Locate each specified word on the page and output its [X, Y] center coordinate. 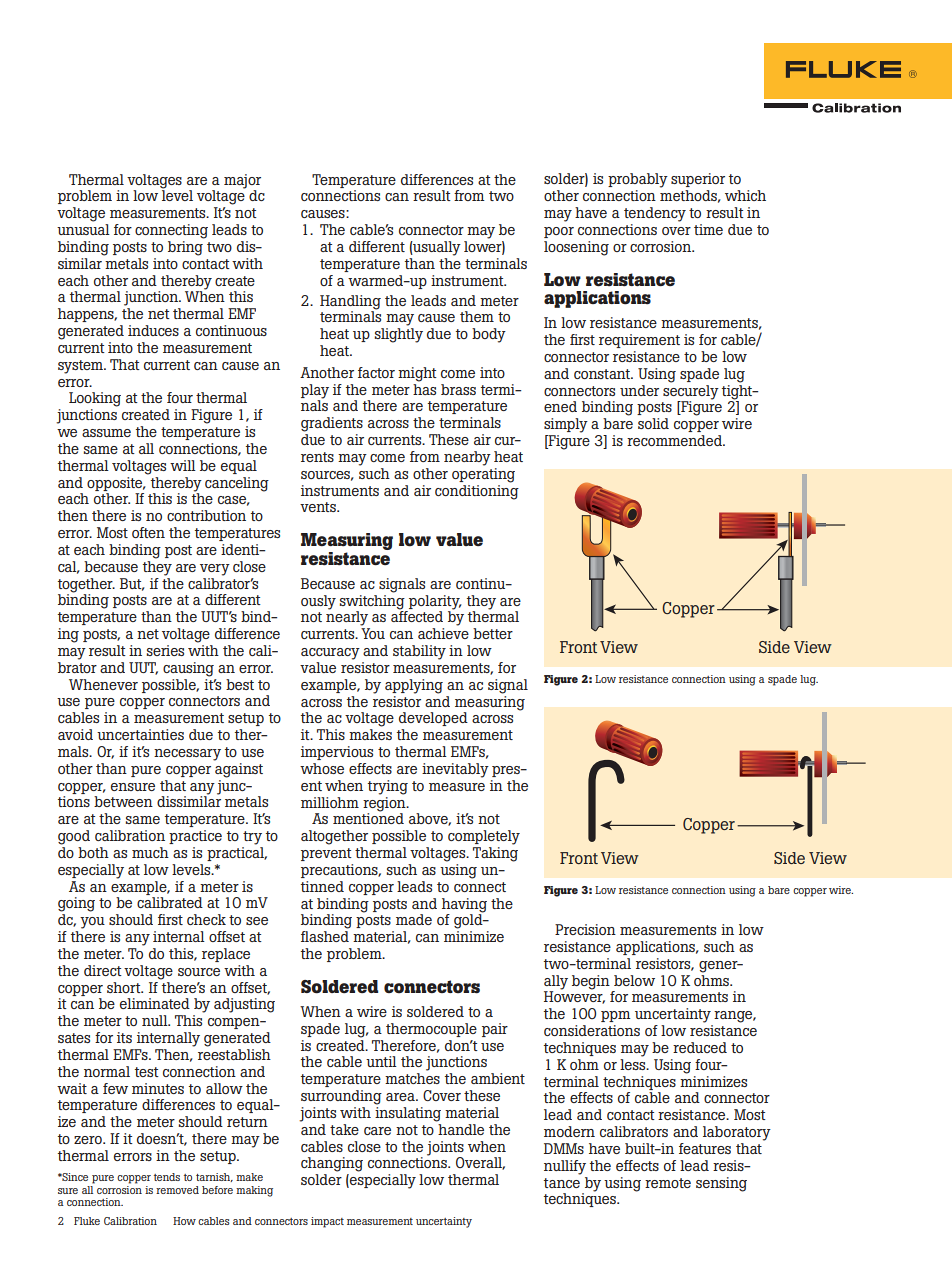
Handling [350, 303]
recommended [675, 440]
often [148, 532]
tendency [655, 214]
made [414, 919]
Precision [585, 929]
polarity [435, 602]
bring [185, 248]
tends [167, 1177]
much [150, 852]
